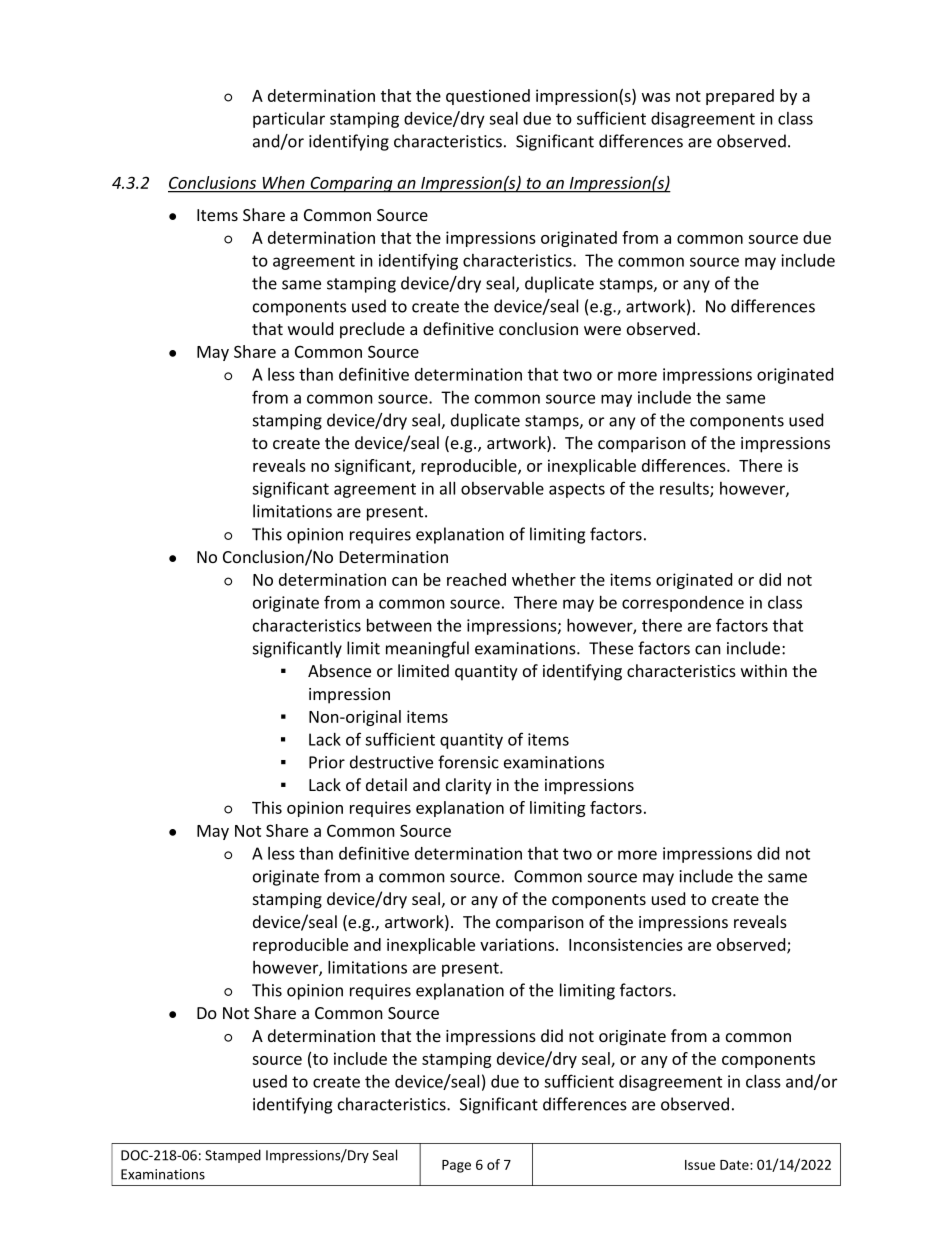 The image size is (952, 1233). What do you see at coordinates (488, 97) in the image?
I see `questioned` at bounding box center [488, 97].
